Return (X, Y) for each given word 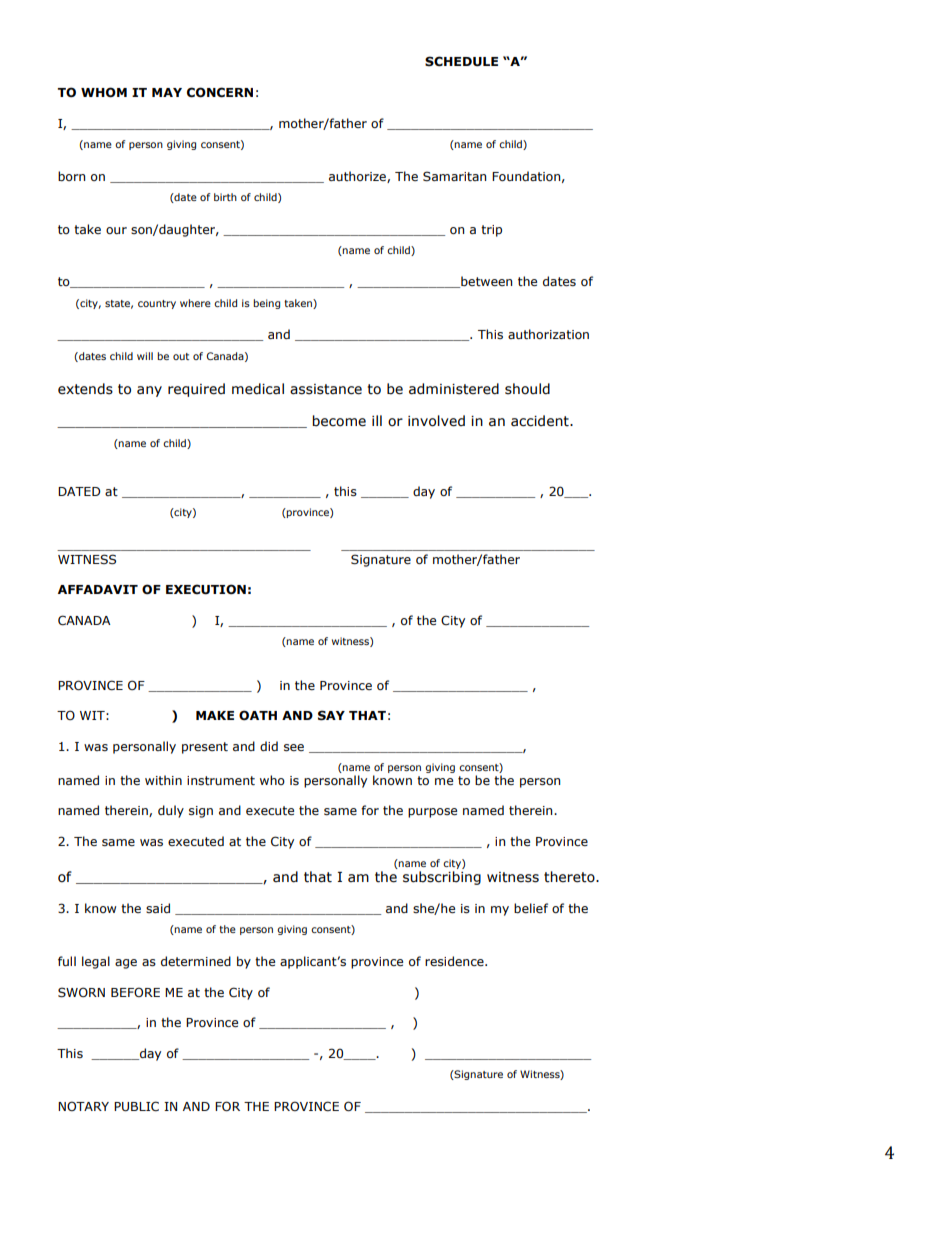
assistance (326, 389)
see (294, 748)
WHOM (104, 92)
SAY (331, 715)
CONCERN (220, 92)
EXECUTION (206, 589)
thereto (570, 877)
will (145, 356)
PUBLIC (136, 1106)
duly (171, 811)
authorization (548, 334)
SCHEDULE (461, 61)
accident (541, 421)
